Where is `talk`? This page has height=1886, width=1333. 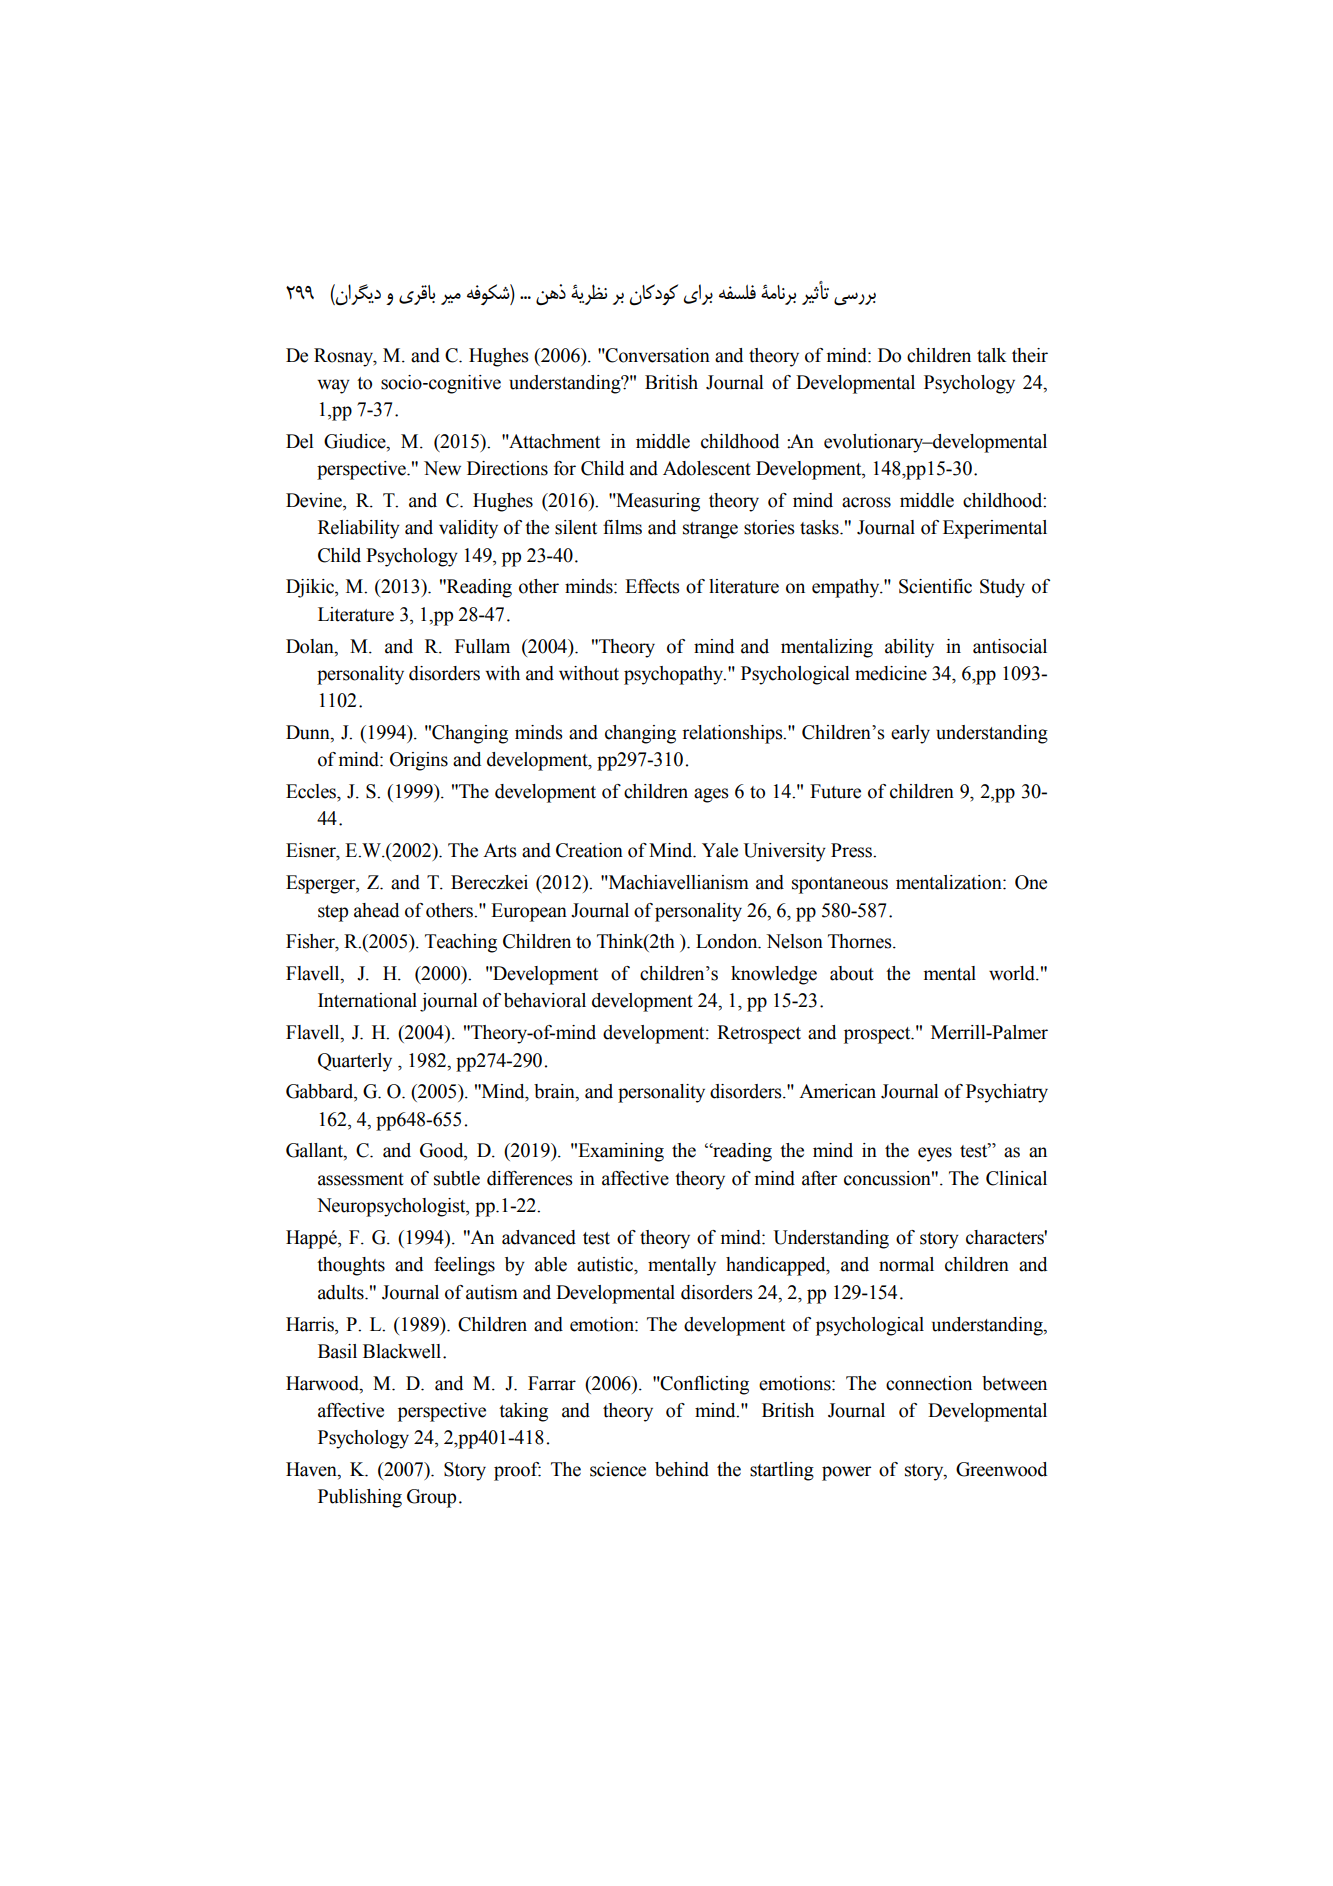
talk is located at coordinates (992, 355).
